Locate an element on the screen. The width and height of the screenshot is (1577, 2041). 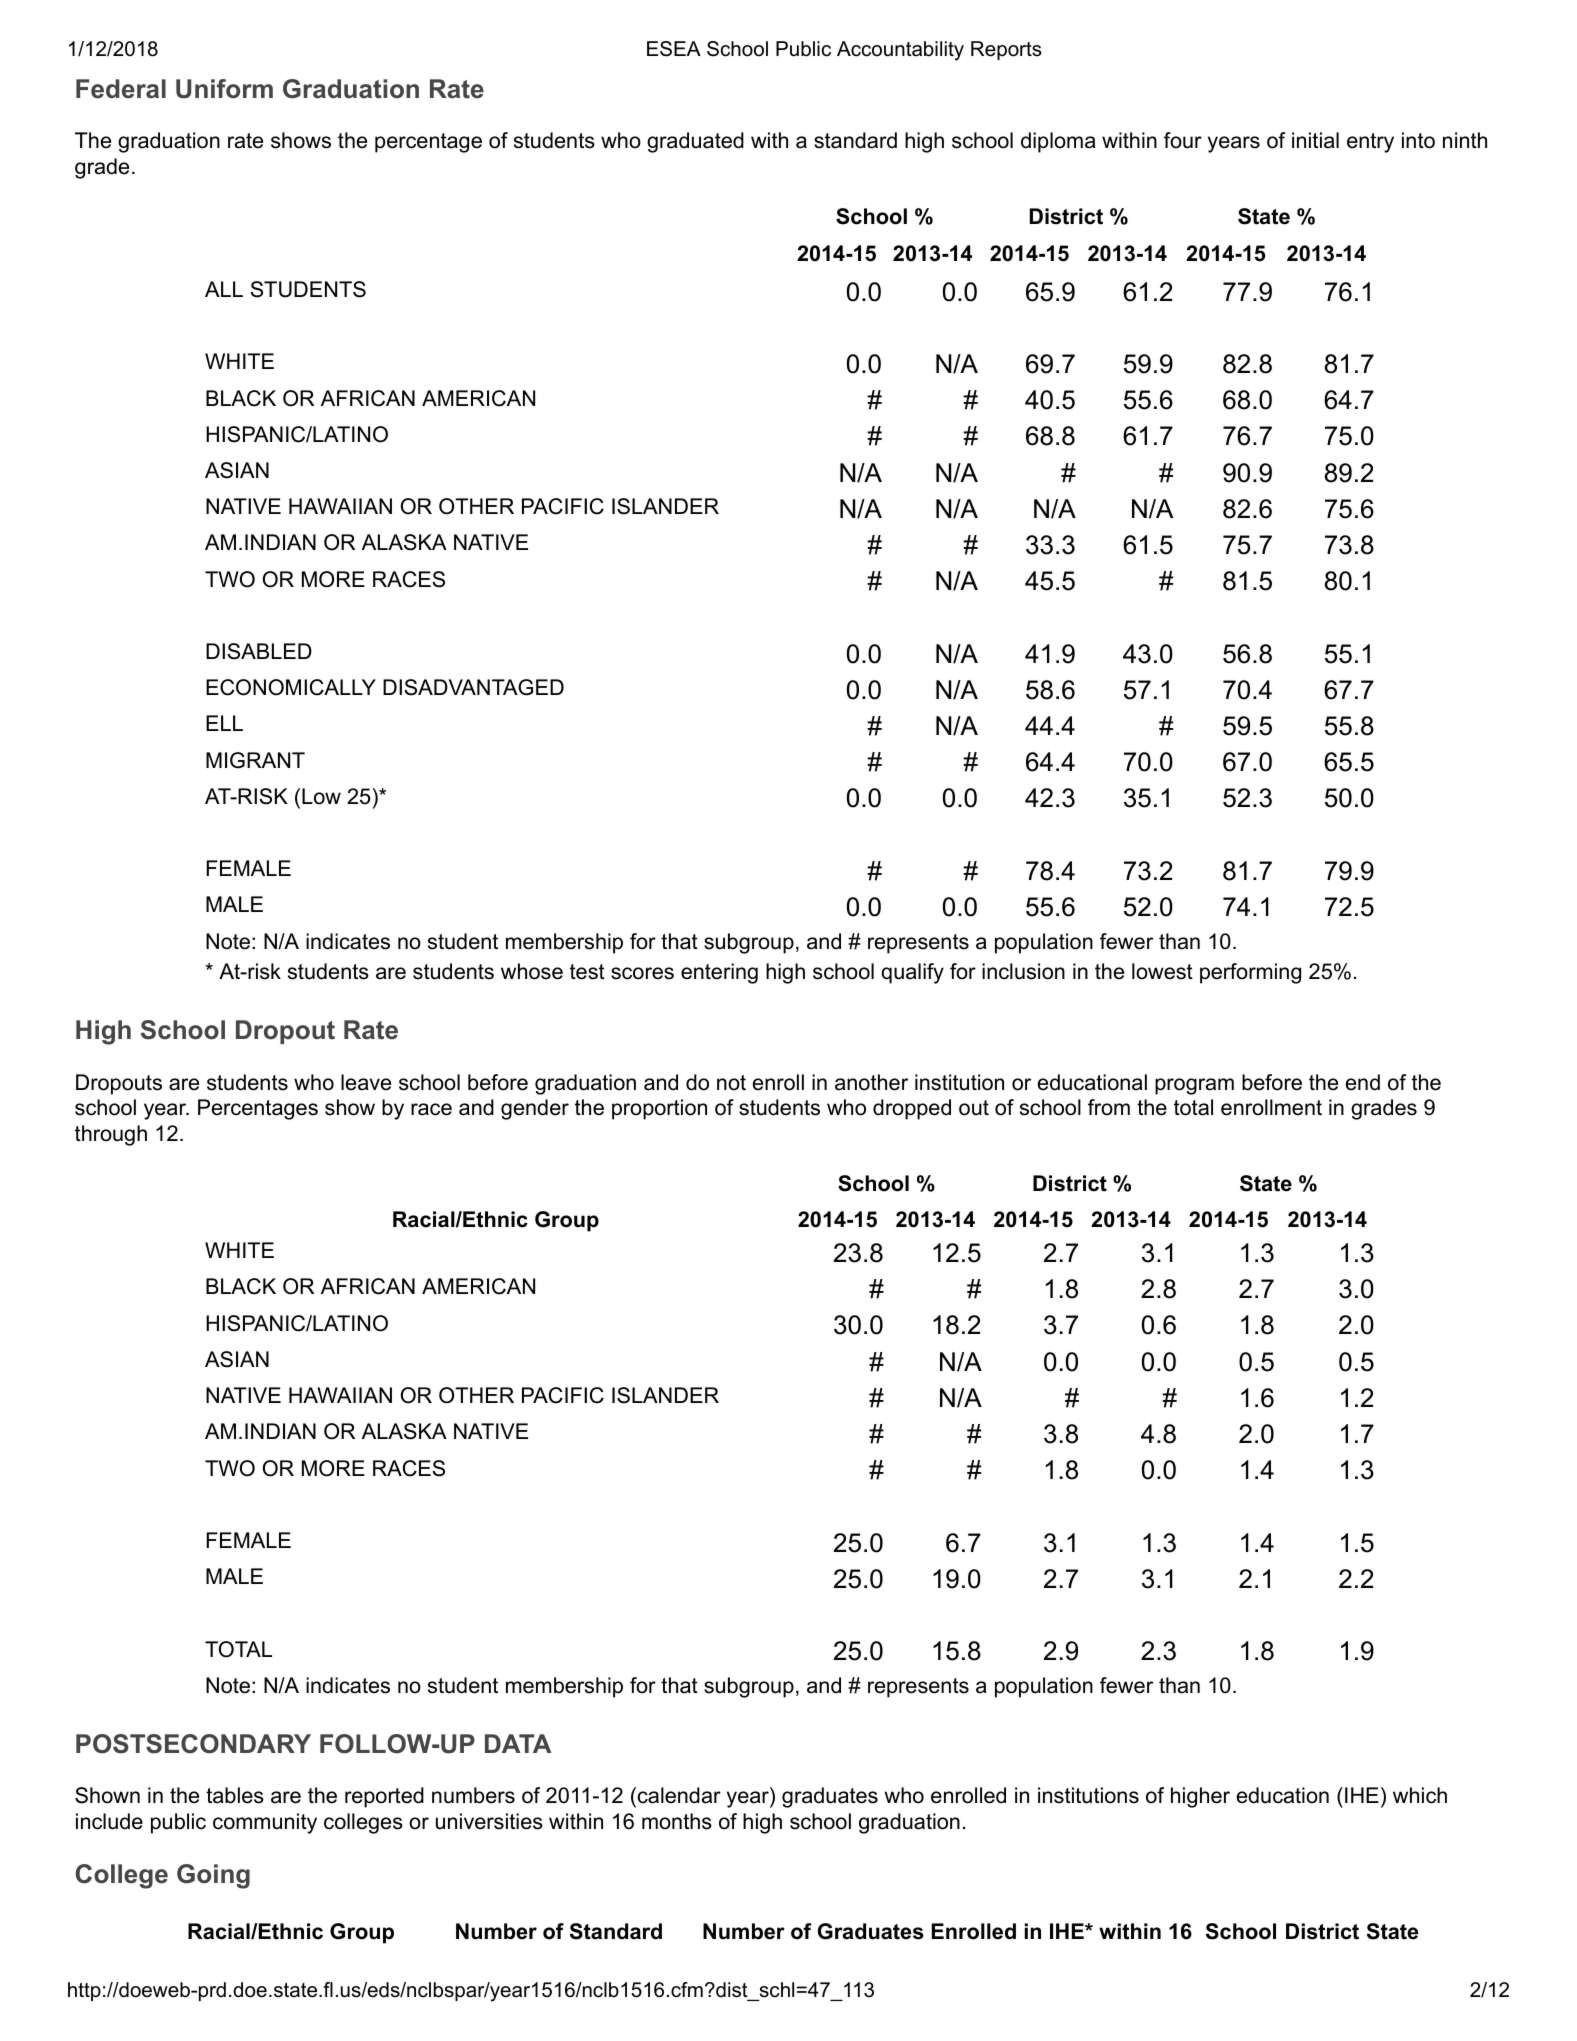
which is located at coordinates (1420, 1795).
